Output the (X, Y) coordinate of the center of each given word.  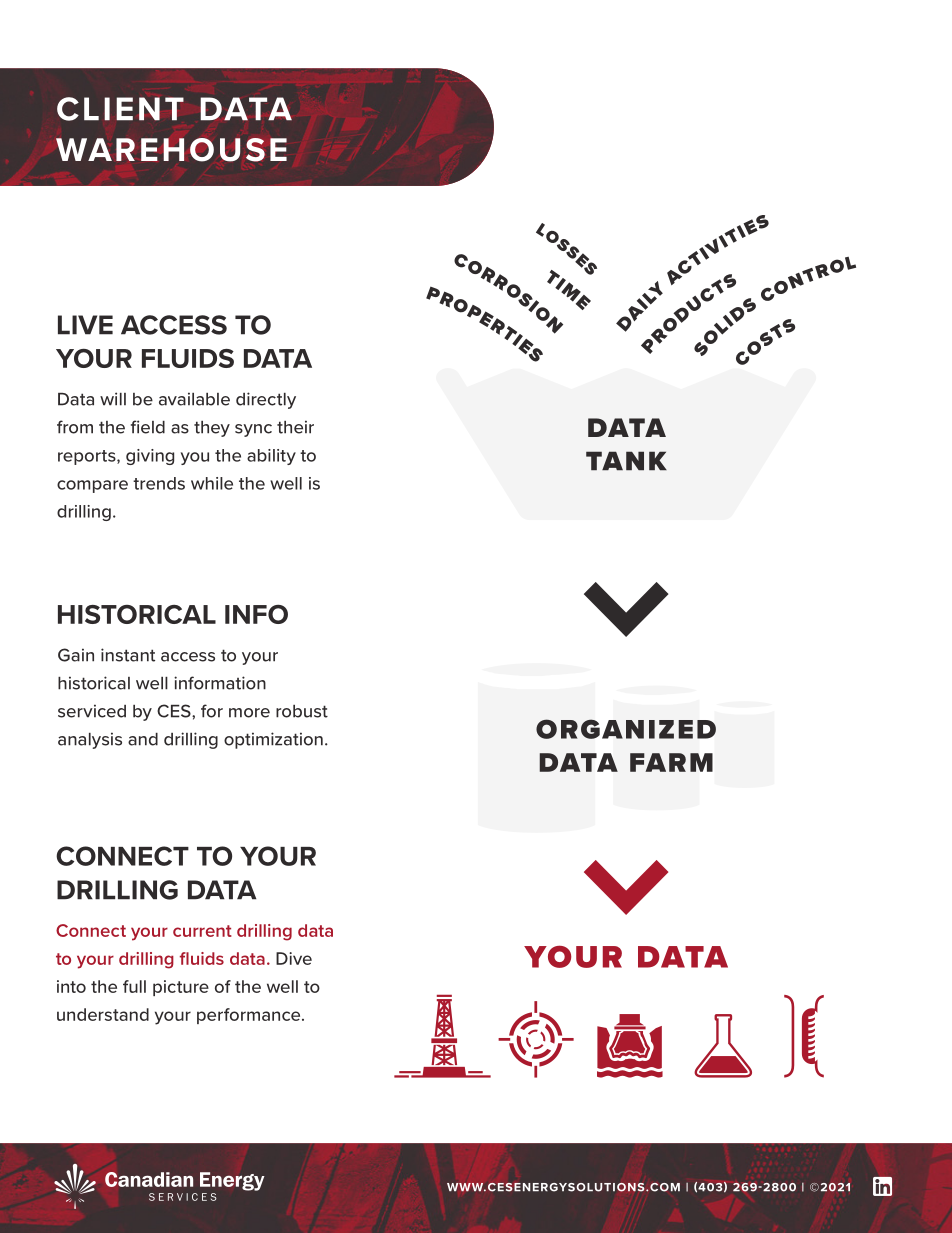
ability (271, 457)
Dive (294, 958)
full (134, 986)
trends (159, 483)
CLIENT (120, 109)
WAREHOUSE (171, 150)
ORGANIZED (626, 729)
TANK (626, 461)
